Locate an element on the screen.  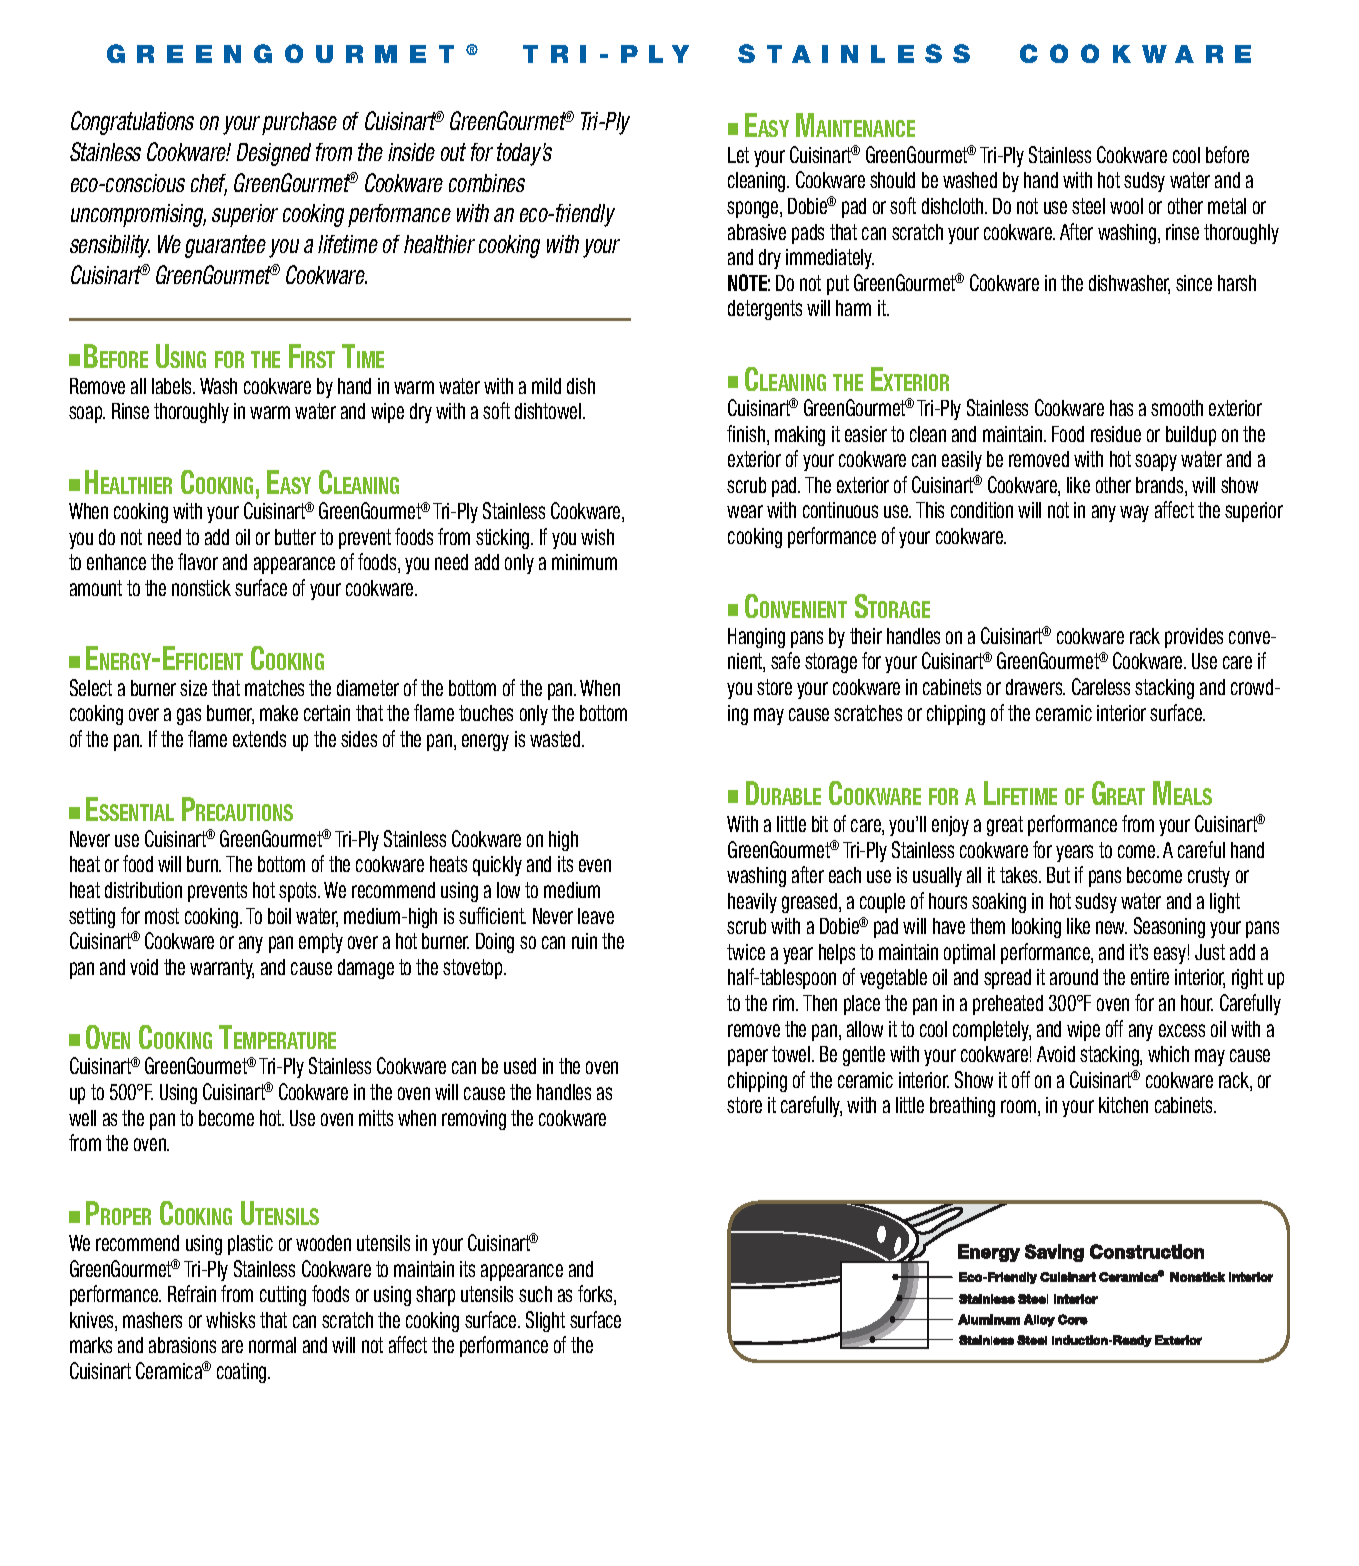
chef is located at coordinates (209, 184).
